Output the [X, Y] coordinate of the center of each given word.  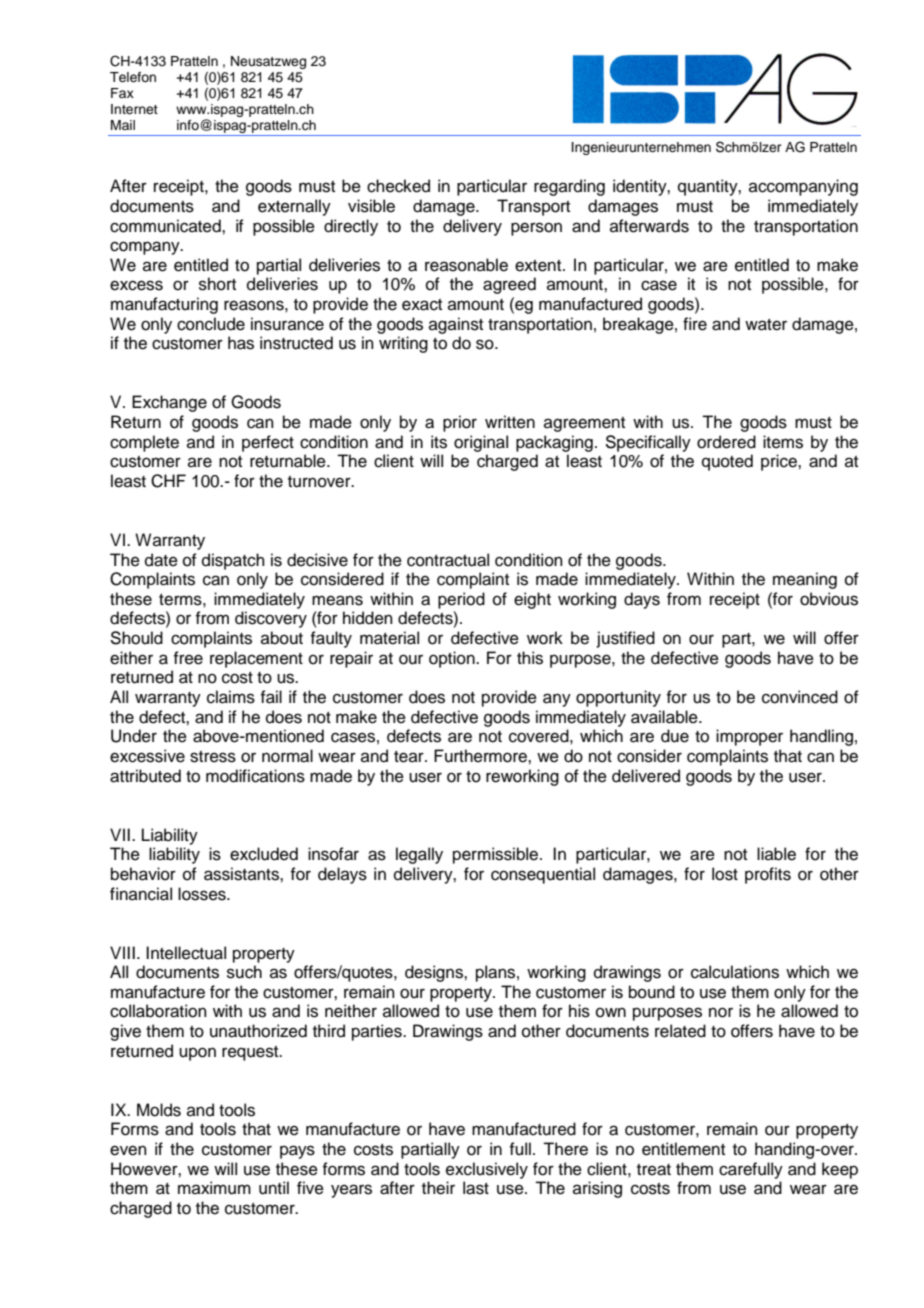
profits [768, 875]
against [456, 325]
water [766, 325]
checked [398, 186]
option [453, 659]
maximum [214, 1188]
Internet [134, 109]
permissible [497, 855]
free [188, 658]
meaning [805, 580]
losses [203, 894]
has [241, 343]
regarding [569, 187]
